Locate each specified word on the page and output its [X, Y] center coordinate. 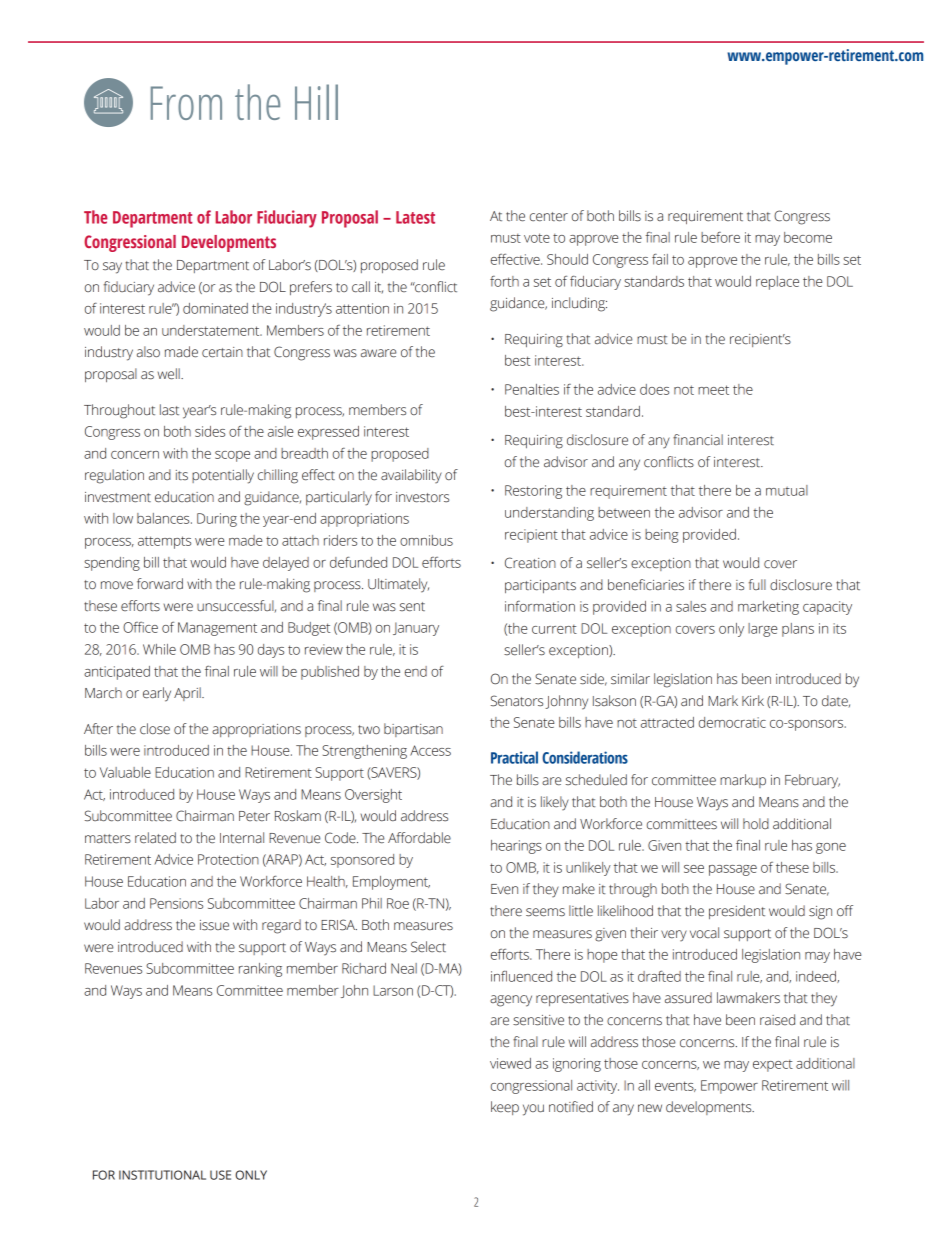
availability [411, 476]
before [720, 237]
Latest [415, 217]
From [186, 103]
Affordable [419, 838]
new [650, 1108]
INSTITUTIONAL [162, 1175]
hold [756, 823]
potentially [223, 476]
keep [505, 1108]
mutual [787, 490]
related [155, 838]
